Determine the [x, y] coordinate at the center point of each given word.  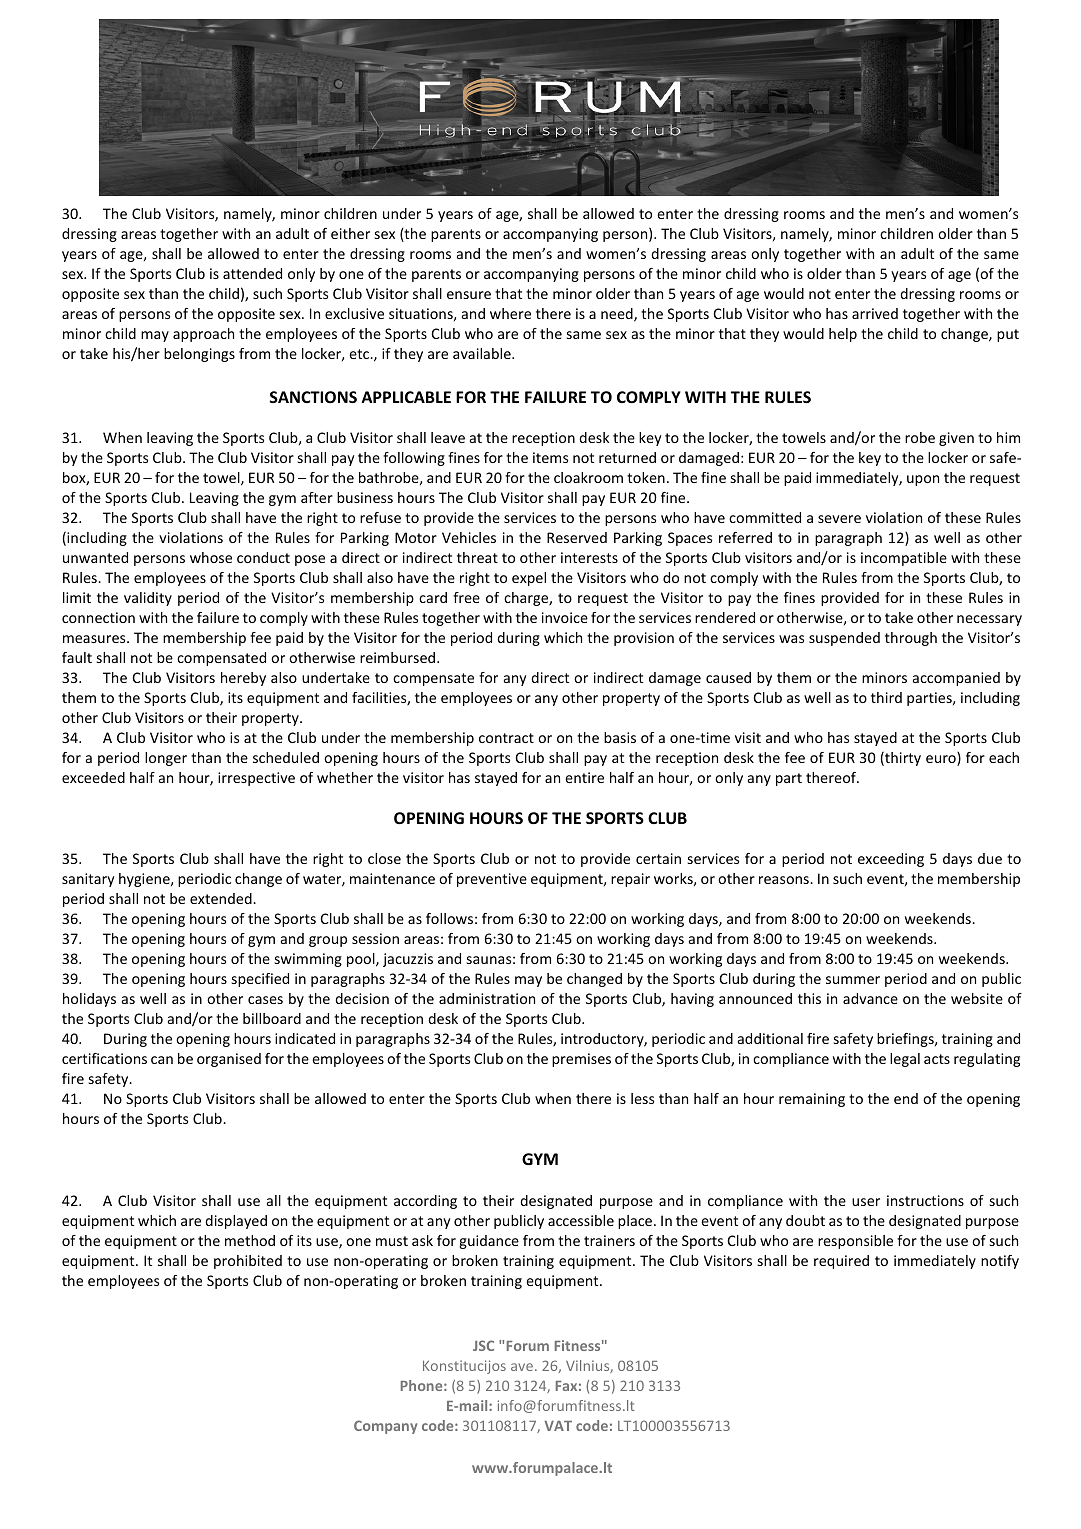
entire [584, 777]
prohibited [248, 1262]
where [510, 313]
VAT [558, 1426]
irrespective [256, 779]
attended [252, 273]
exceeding [891, 860]
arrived [875, 313]
